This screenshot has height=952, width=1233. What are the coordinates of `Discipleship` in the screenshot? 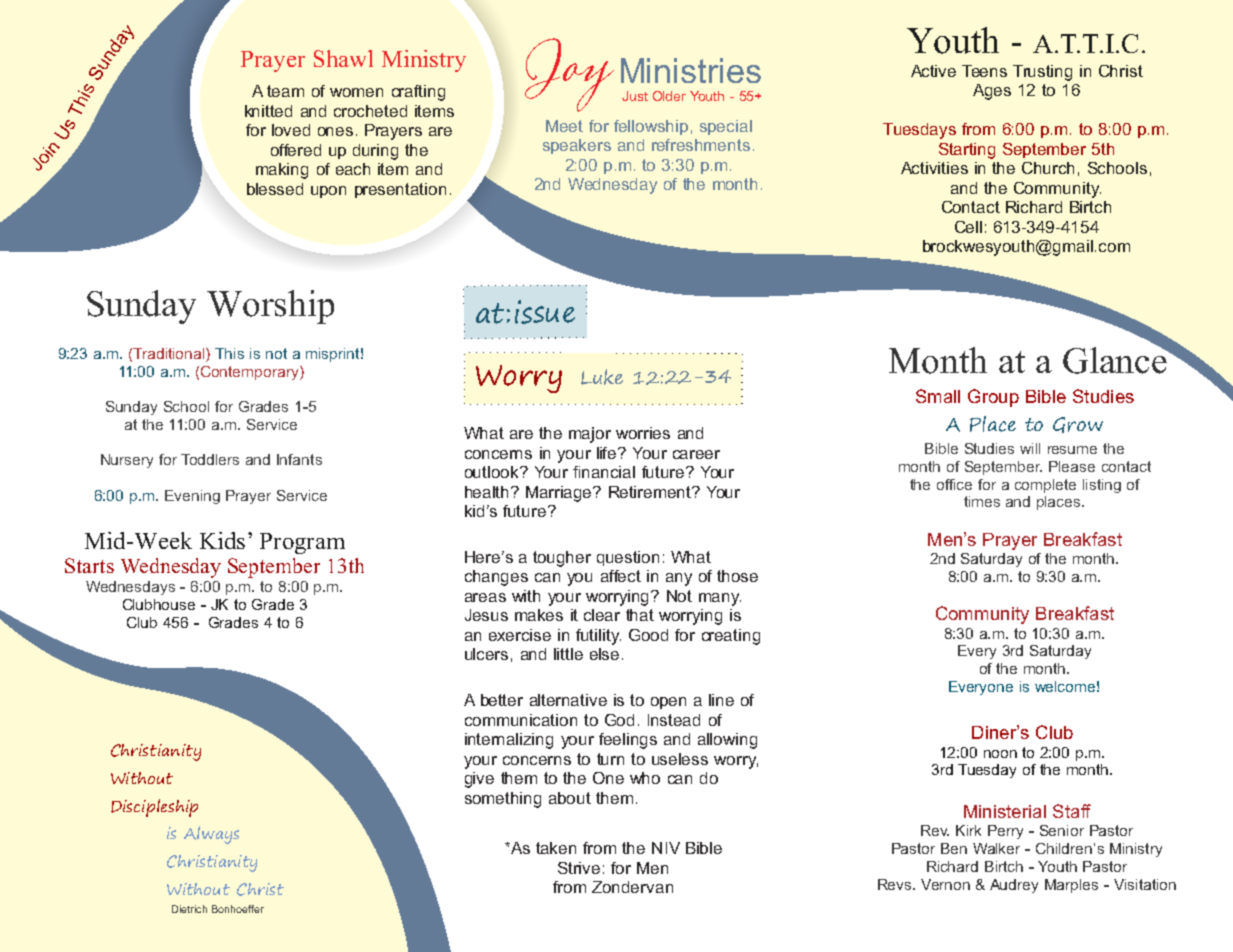 It's located at (154, 808).
